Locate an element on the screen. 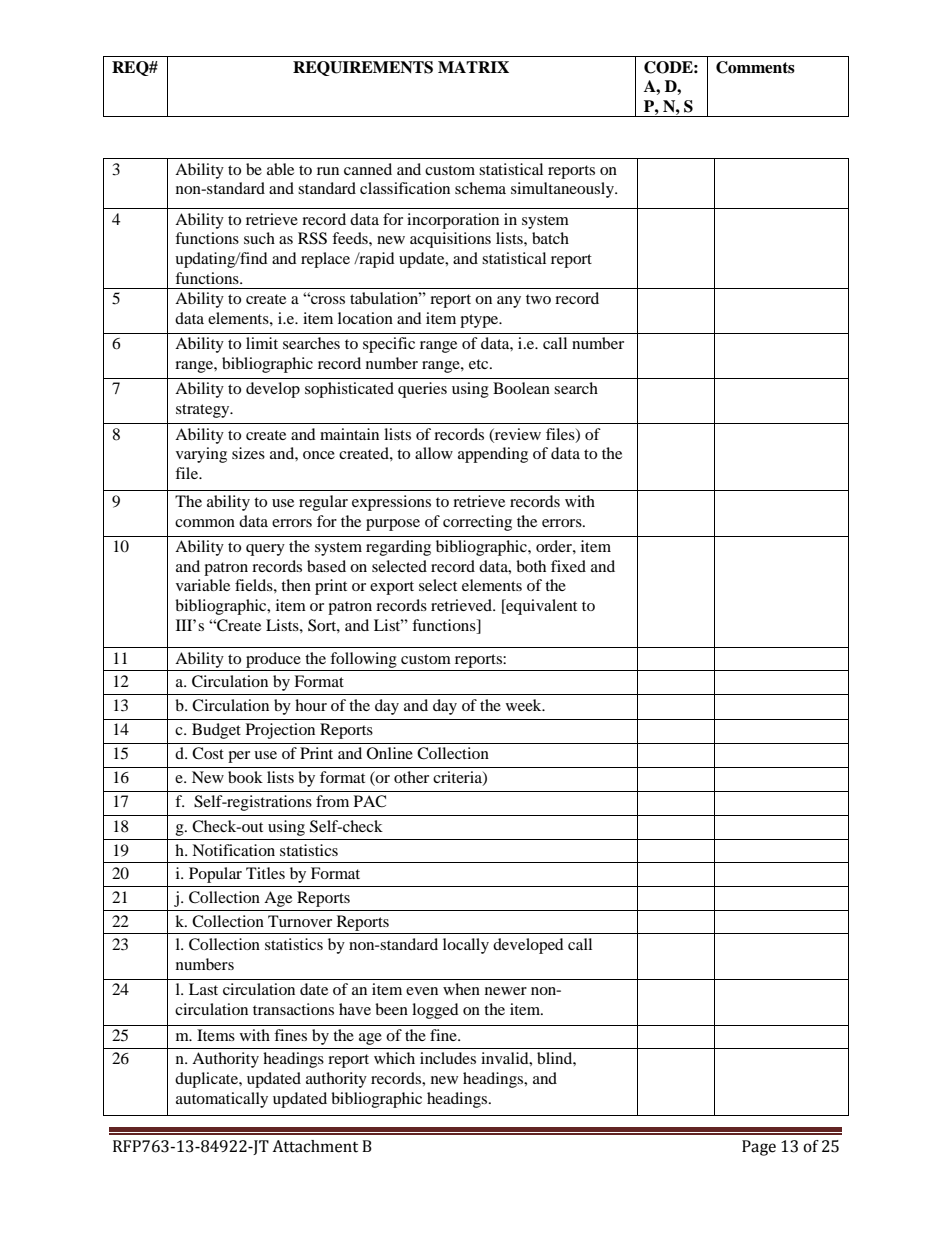  both is located at coordinates (531, 566).
